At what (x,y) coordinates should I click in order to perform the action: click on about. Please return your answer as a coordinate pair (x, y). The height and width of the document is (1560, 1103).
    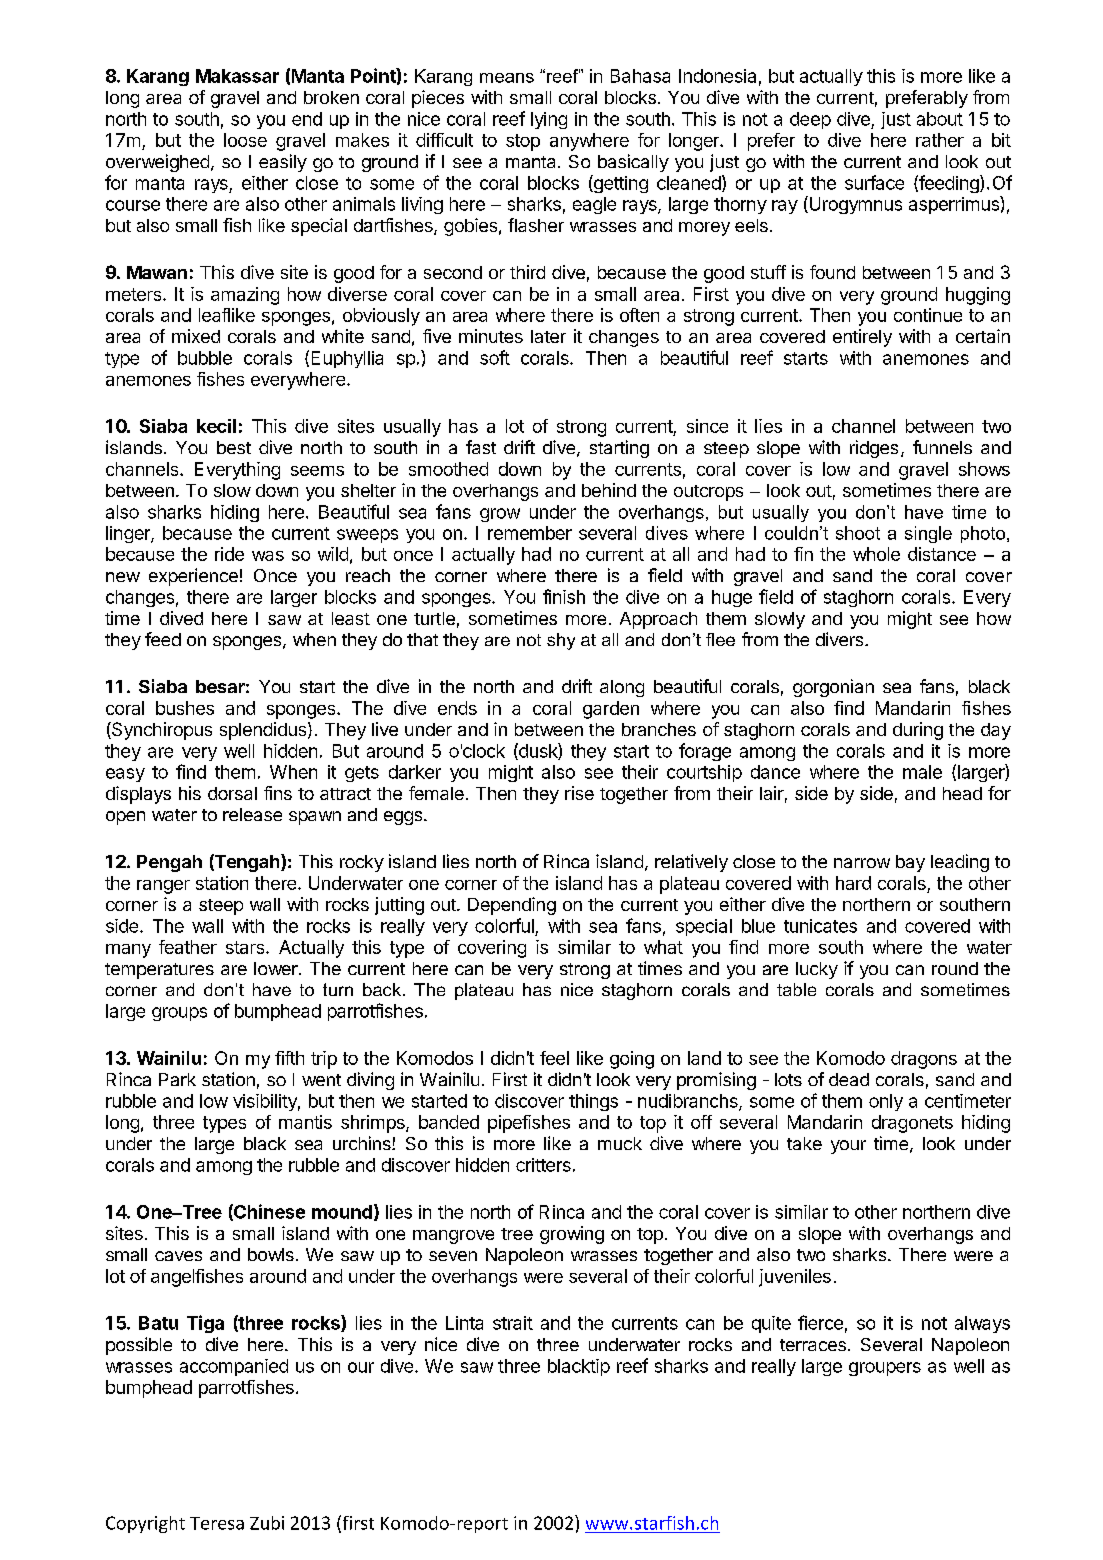
    Looking at the image, I should click on (940, 119).
